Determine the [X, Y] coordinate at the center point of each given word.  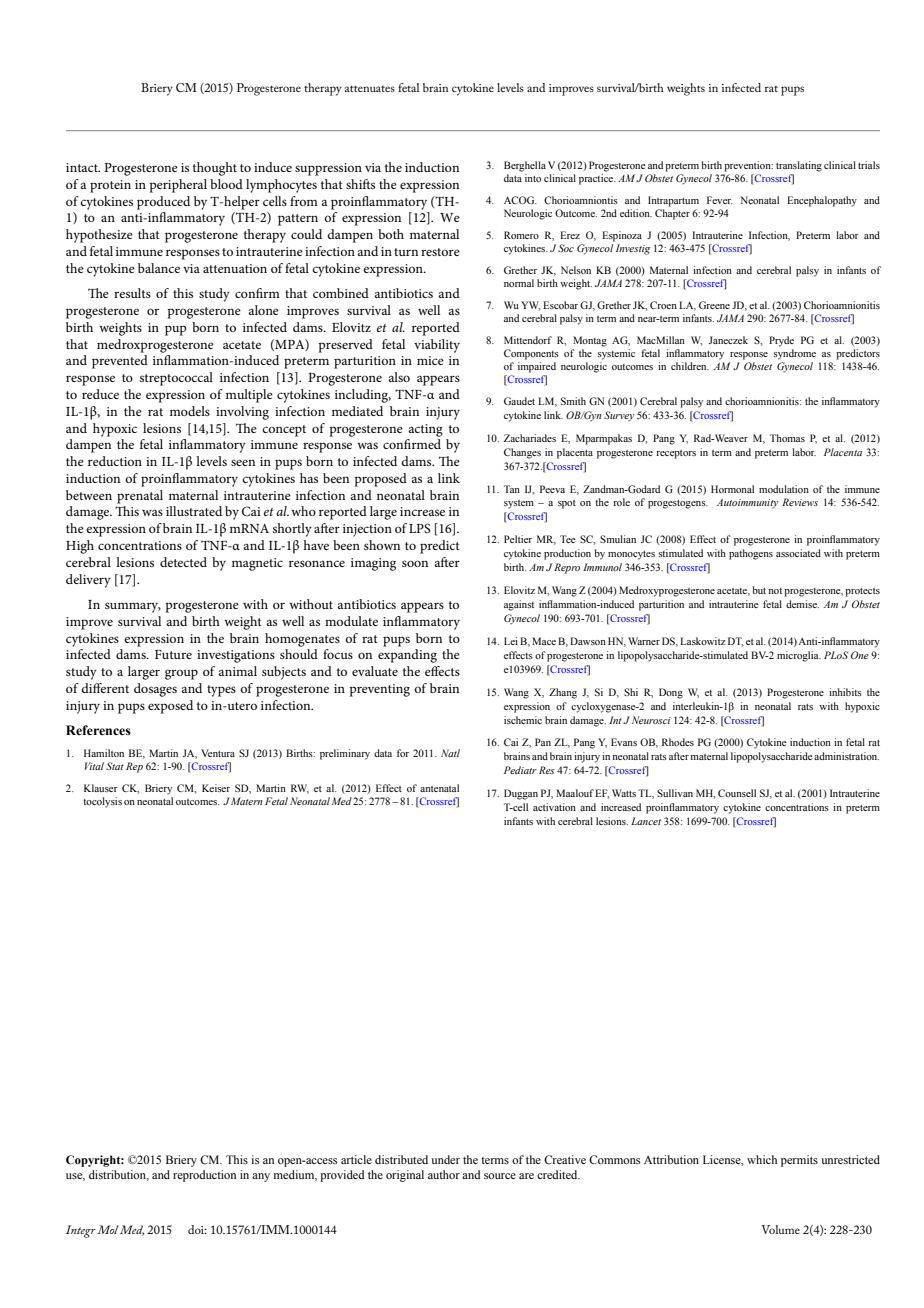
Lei [511, 641]
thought [215, 169]
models [190, 411]
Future [173, 654]
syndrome [794, 354]
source [500, 1176]
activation [554, 807]
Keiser [216, 788]
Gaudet [519, 401]
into [533, 178]
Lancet [646, 821]
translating [799, 166]
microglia [799, 656]
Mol [108, 1229]
